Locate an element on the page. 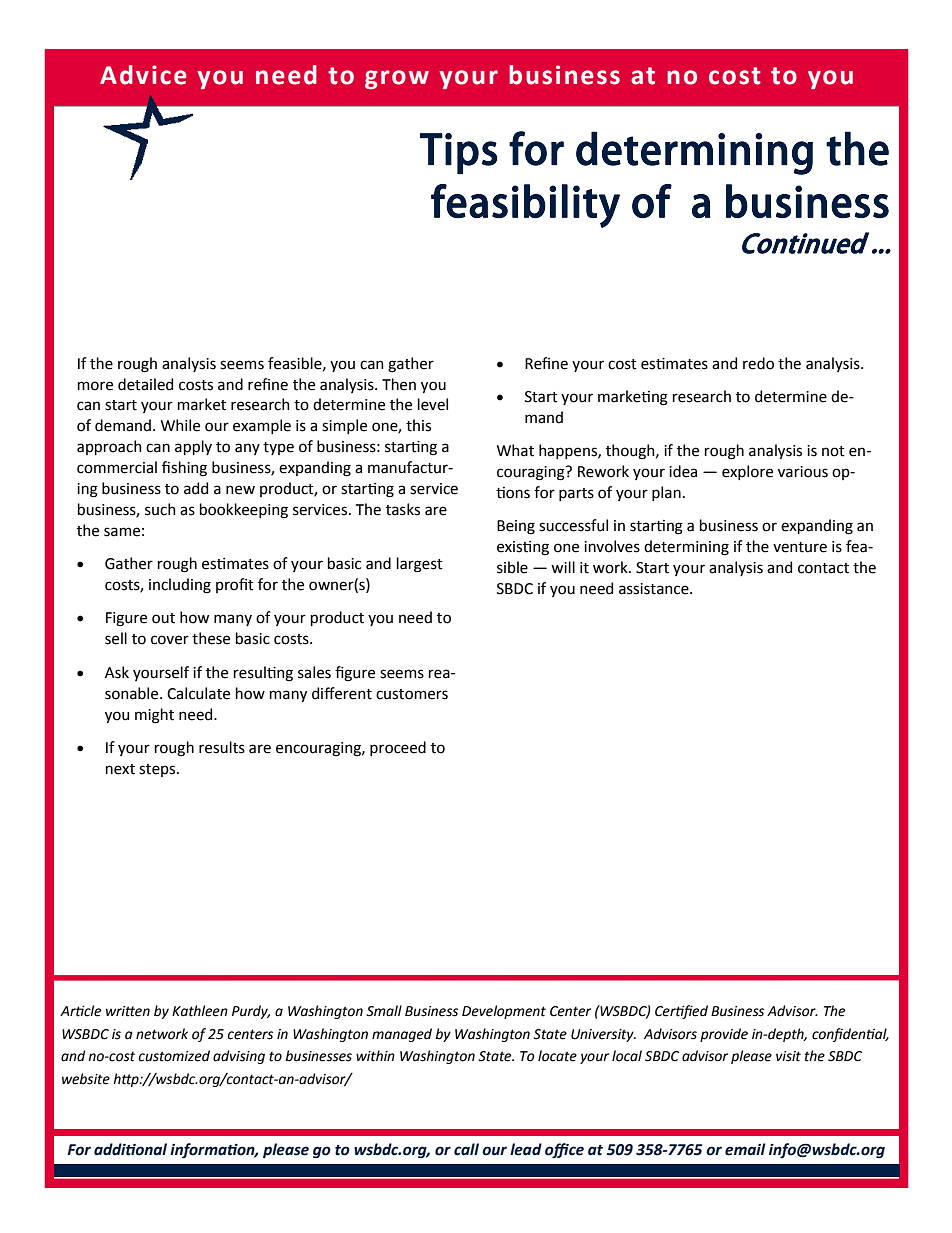 This page has width=952, height=1233. feasibility is located at coordinates (525, 206).
